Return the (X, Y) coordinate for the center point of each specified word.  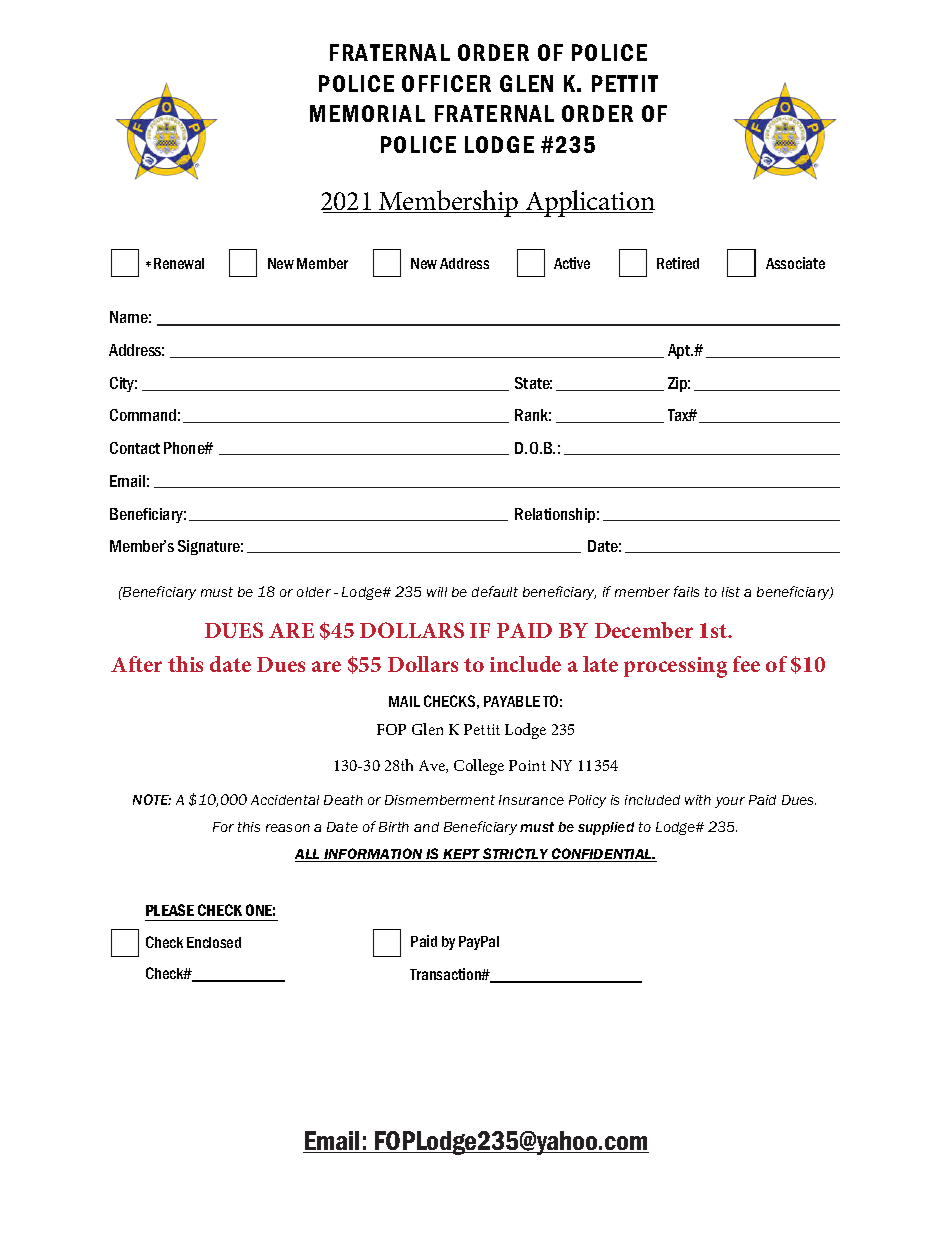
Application (589, 203)
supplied (606, 828)
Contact (135, 448)
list (731, 592)
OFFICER (446, 83)
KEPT (462, 855)
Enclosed (214, 942)
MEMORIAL (367, 113)
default (495, 591)
